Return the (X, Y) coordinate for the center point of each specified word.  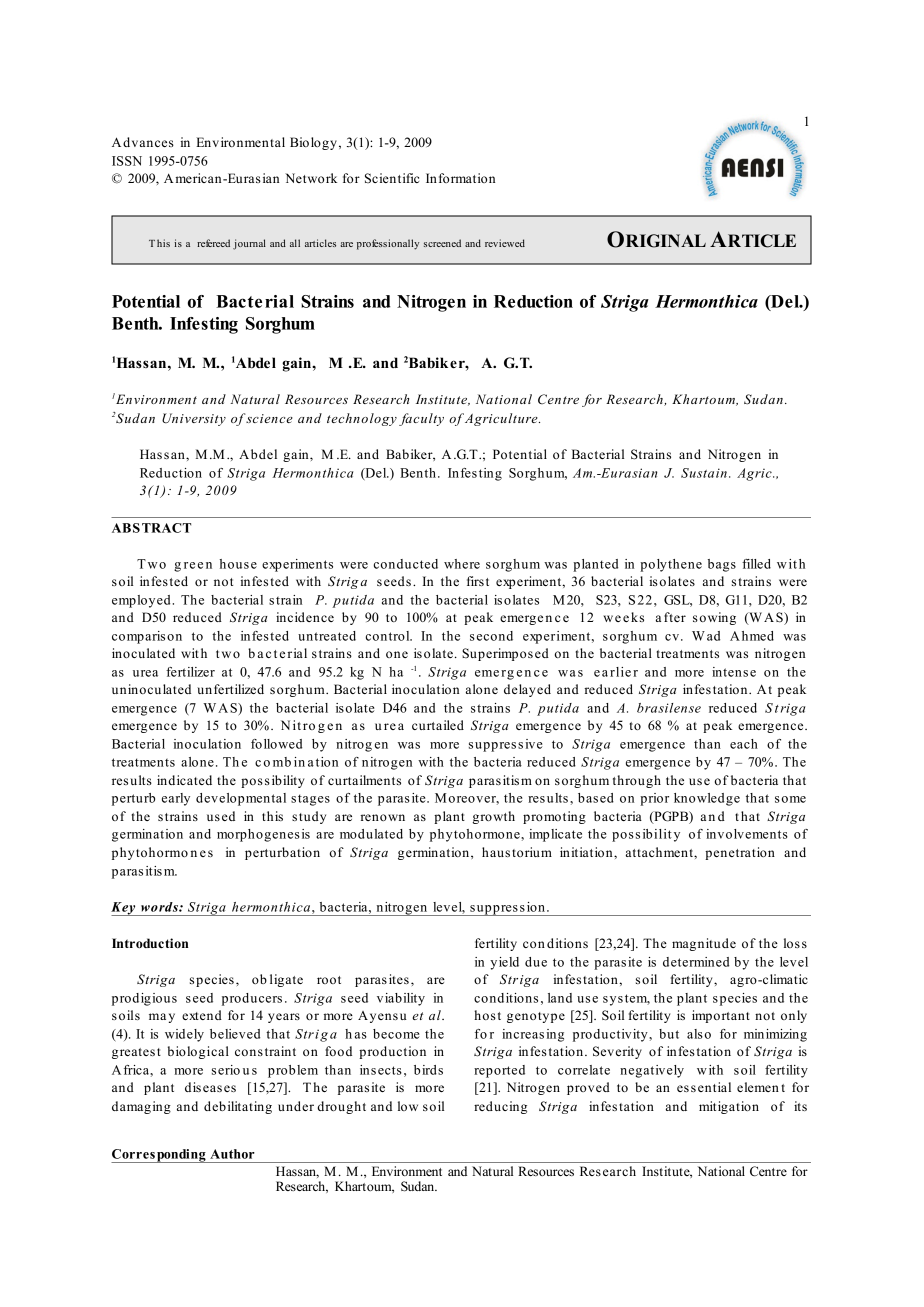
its (800, 1106)
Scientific (392, 178)
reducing (500, 1107)
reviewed (505, 243)
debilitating (238, 1107)
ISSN (127, 161)
